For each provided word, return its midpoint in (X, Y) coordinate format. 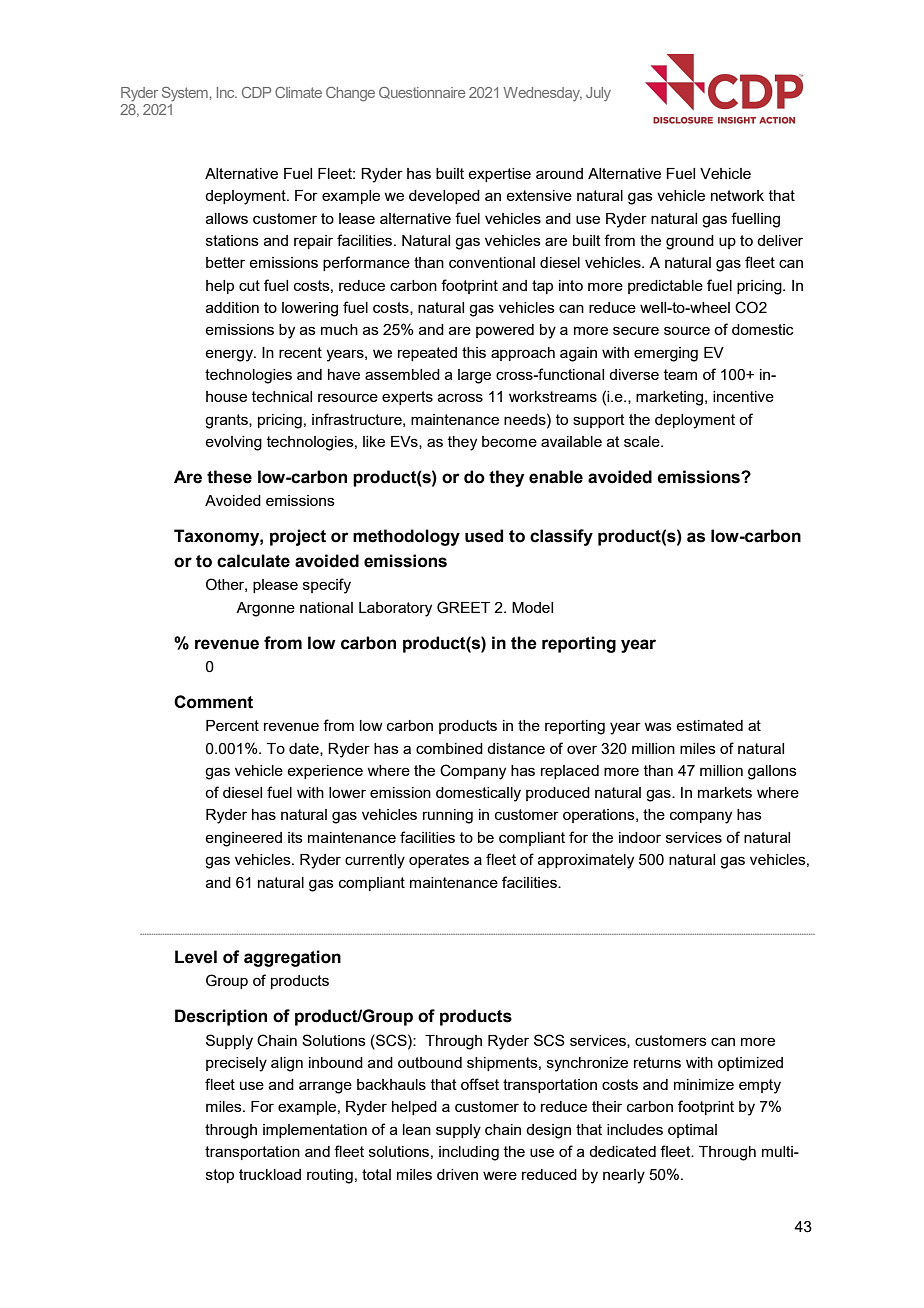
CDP (256, 92)
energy (230, 355)
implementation (315, 1131)
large (474, 376)
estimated (709, 725)
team (680, 374)
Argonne (265, 609)
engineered (243, 839)
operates (439, 861)
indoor (640, 837)
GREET (463, 607)
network (737, 195)
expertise (499, 175)
